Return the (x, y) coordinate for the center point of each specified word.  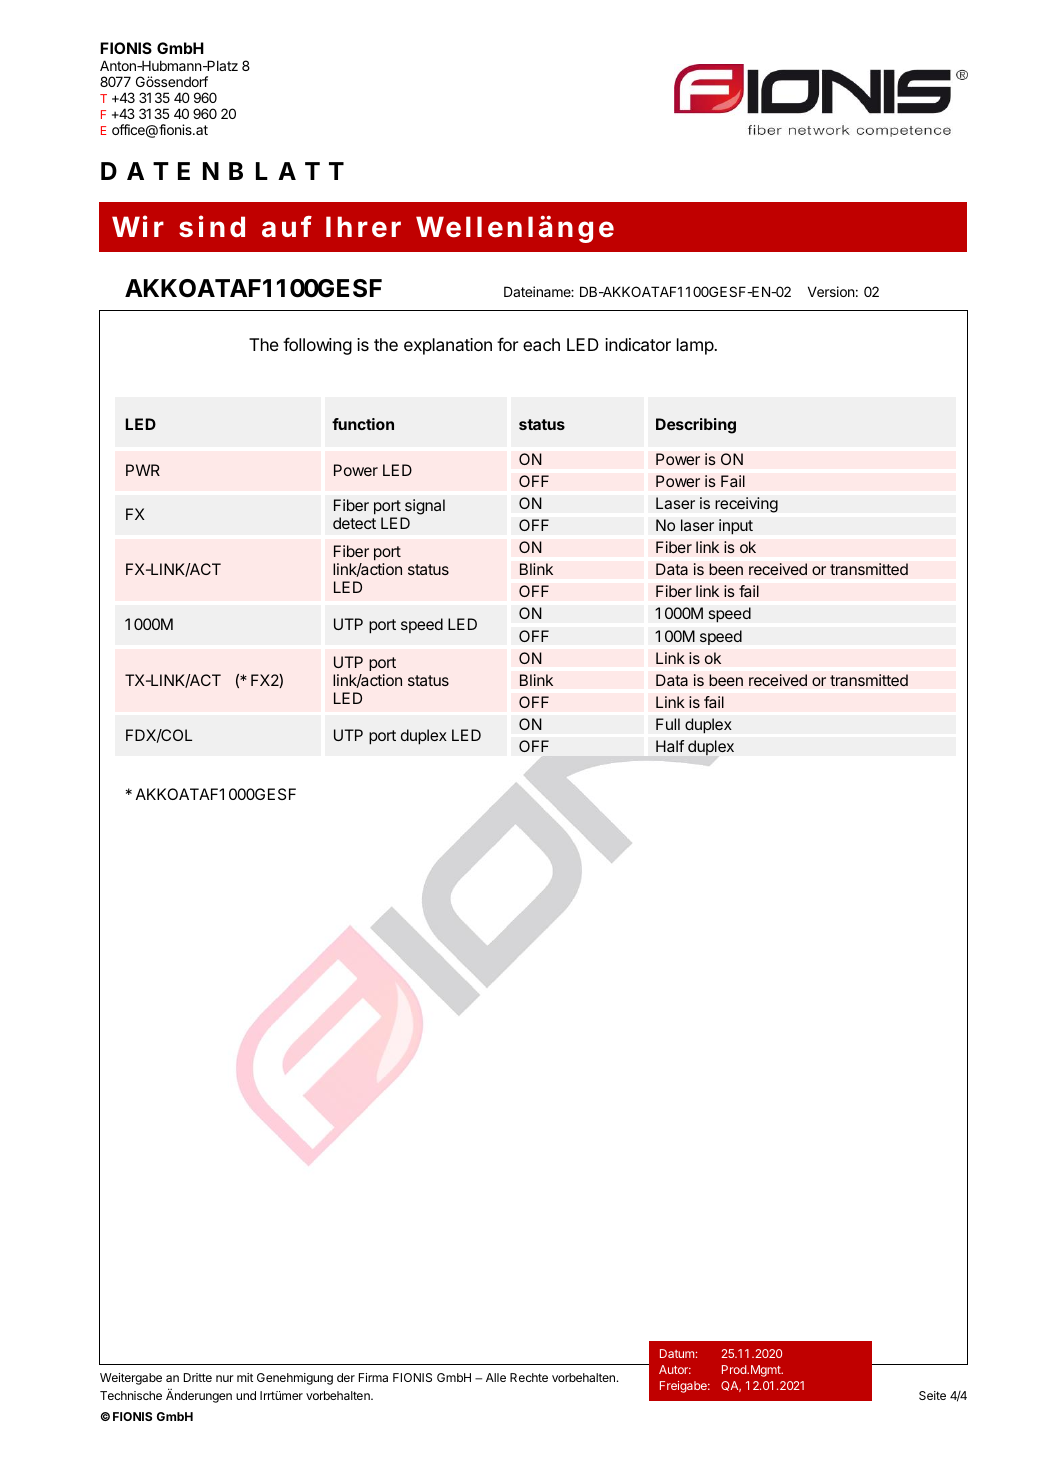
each (541, 344)
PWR (143, 470)
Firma (373, 1377)
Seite (932, 1395)
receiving (746, 505)
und (246, 1395)
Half (670, 746)
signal (423, 508)
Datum (677, 1353)
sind (212, 226)
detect (354, 523)
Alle (496, 1377)
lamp (696, 346)
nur (225, 1378)
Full (668, 724)
